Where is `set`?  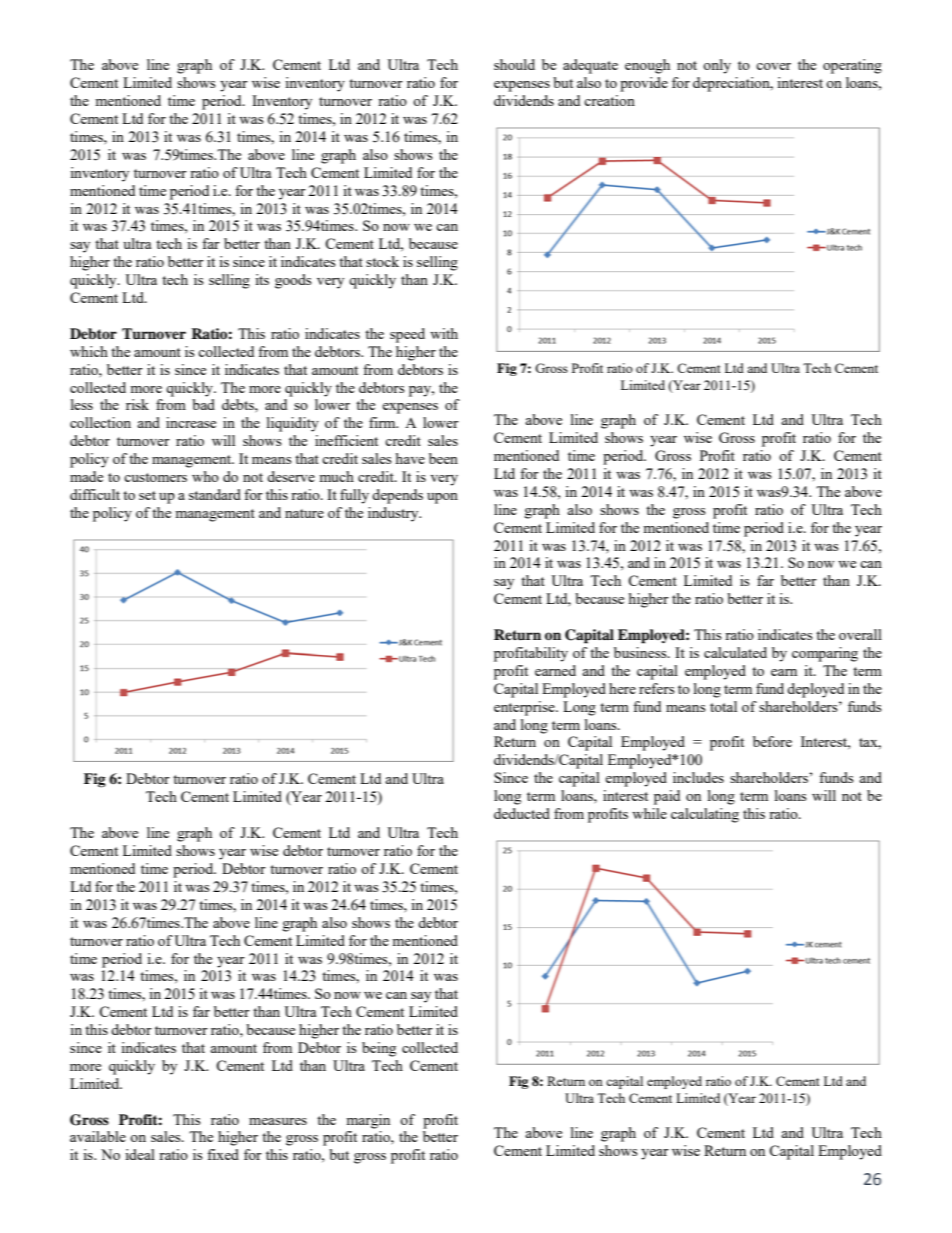
set is located at coordinates (147, 495).
